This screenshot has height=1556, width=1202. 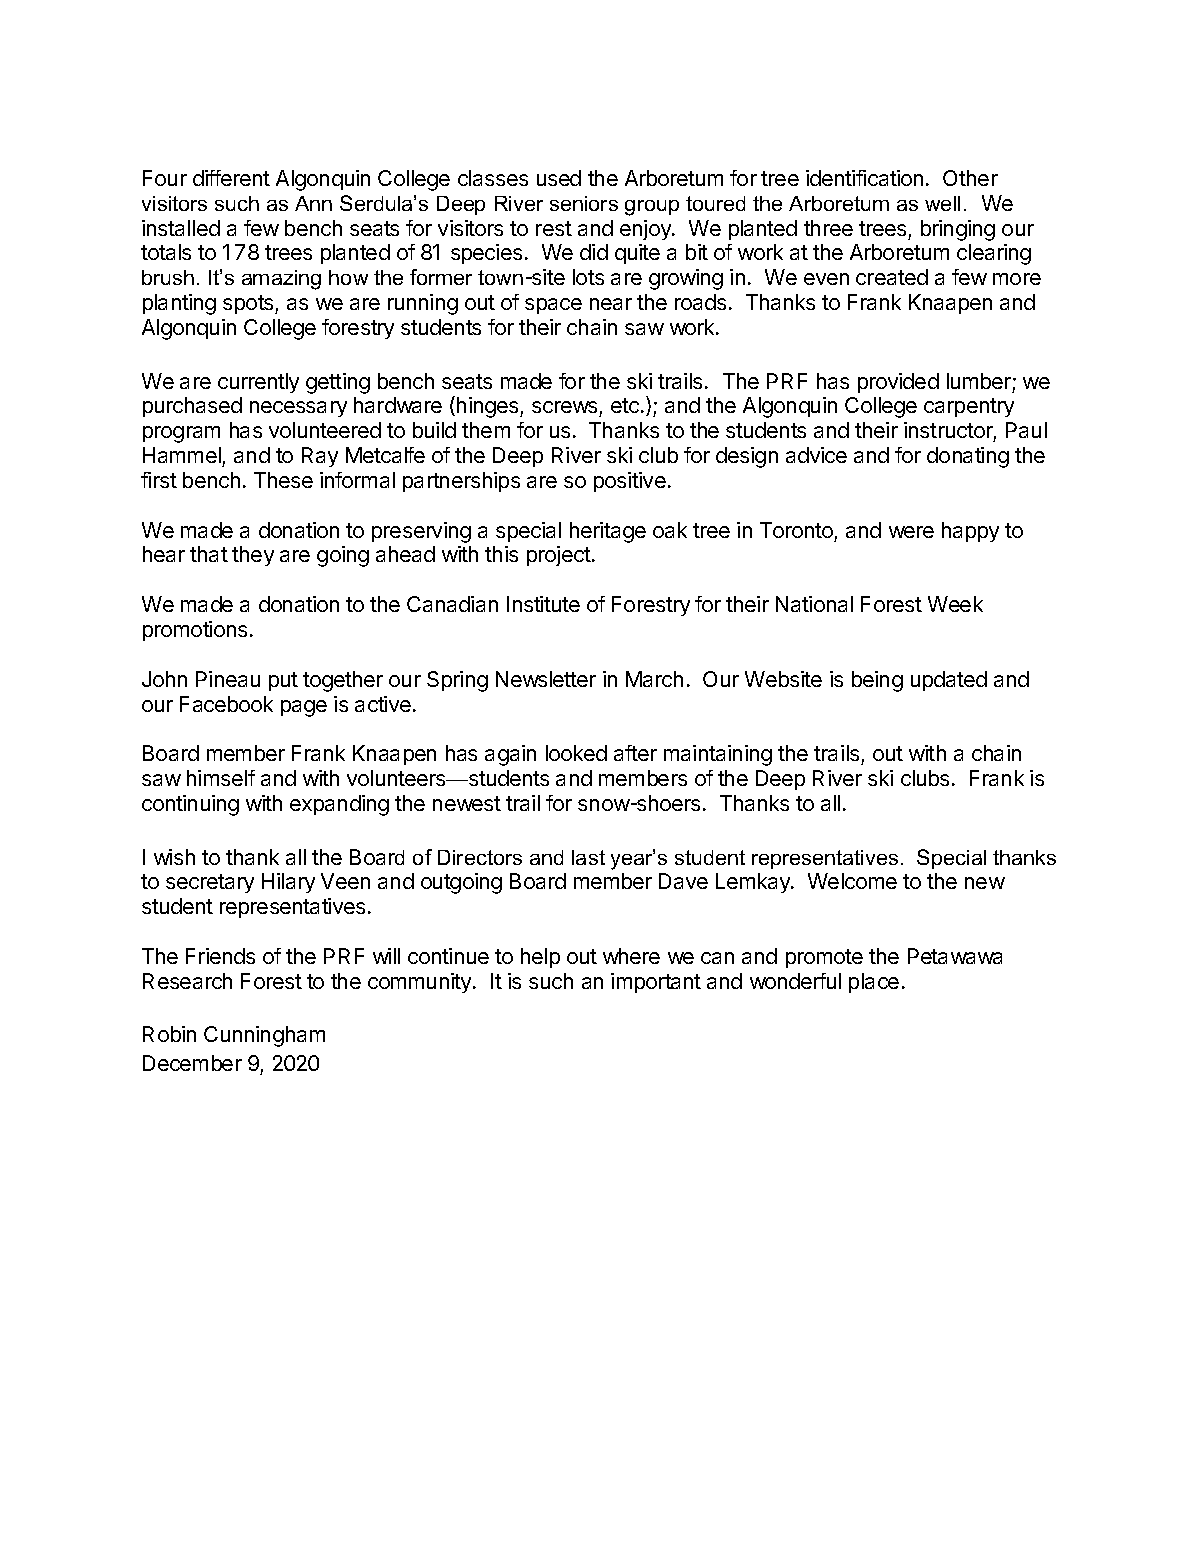 I want to click on important, so click(x=656, y=983).
